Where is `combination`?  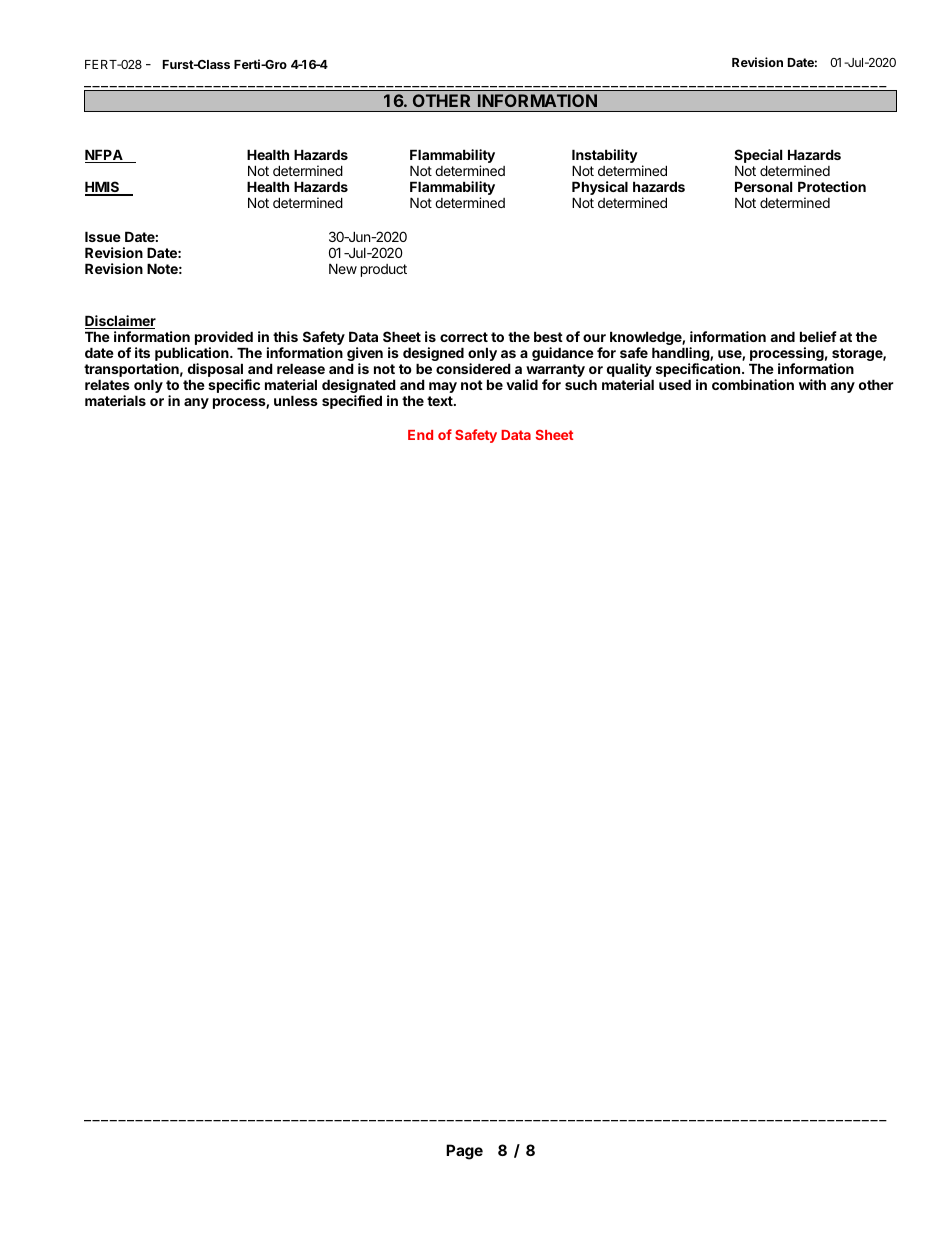 combination is located at coordinates (753, 384).
